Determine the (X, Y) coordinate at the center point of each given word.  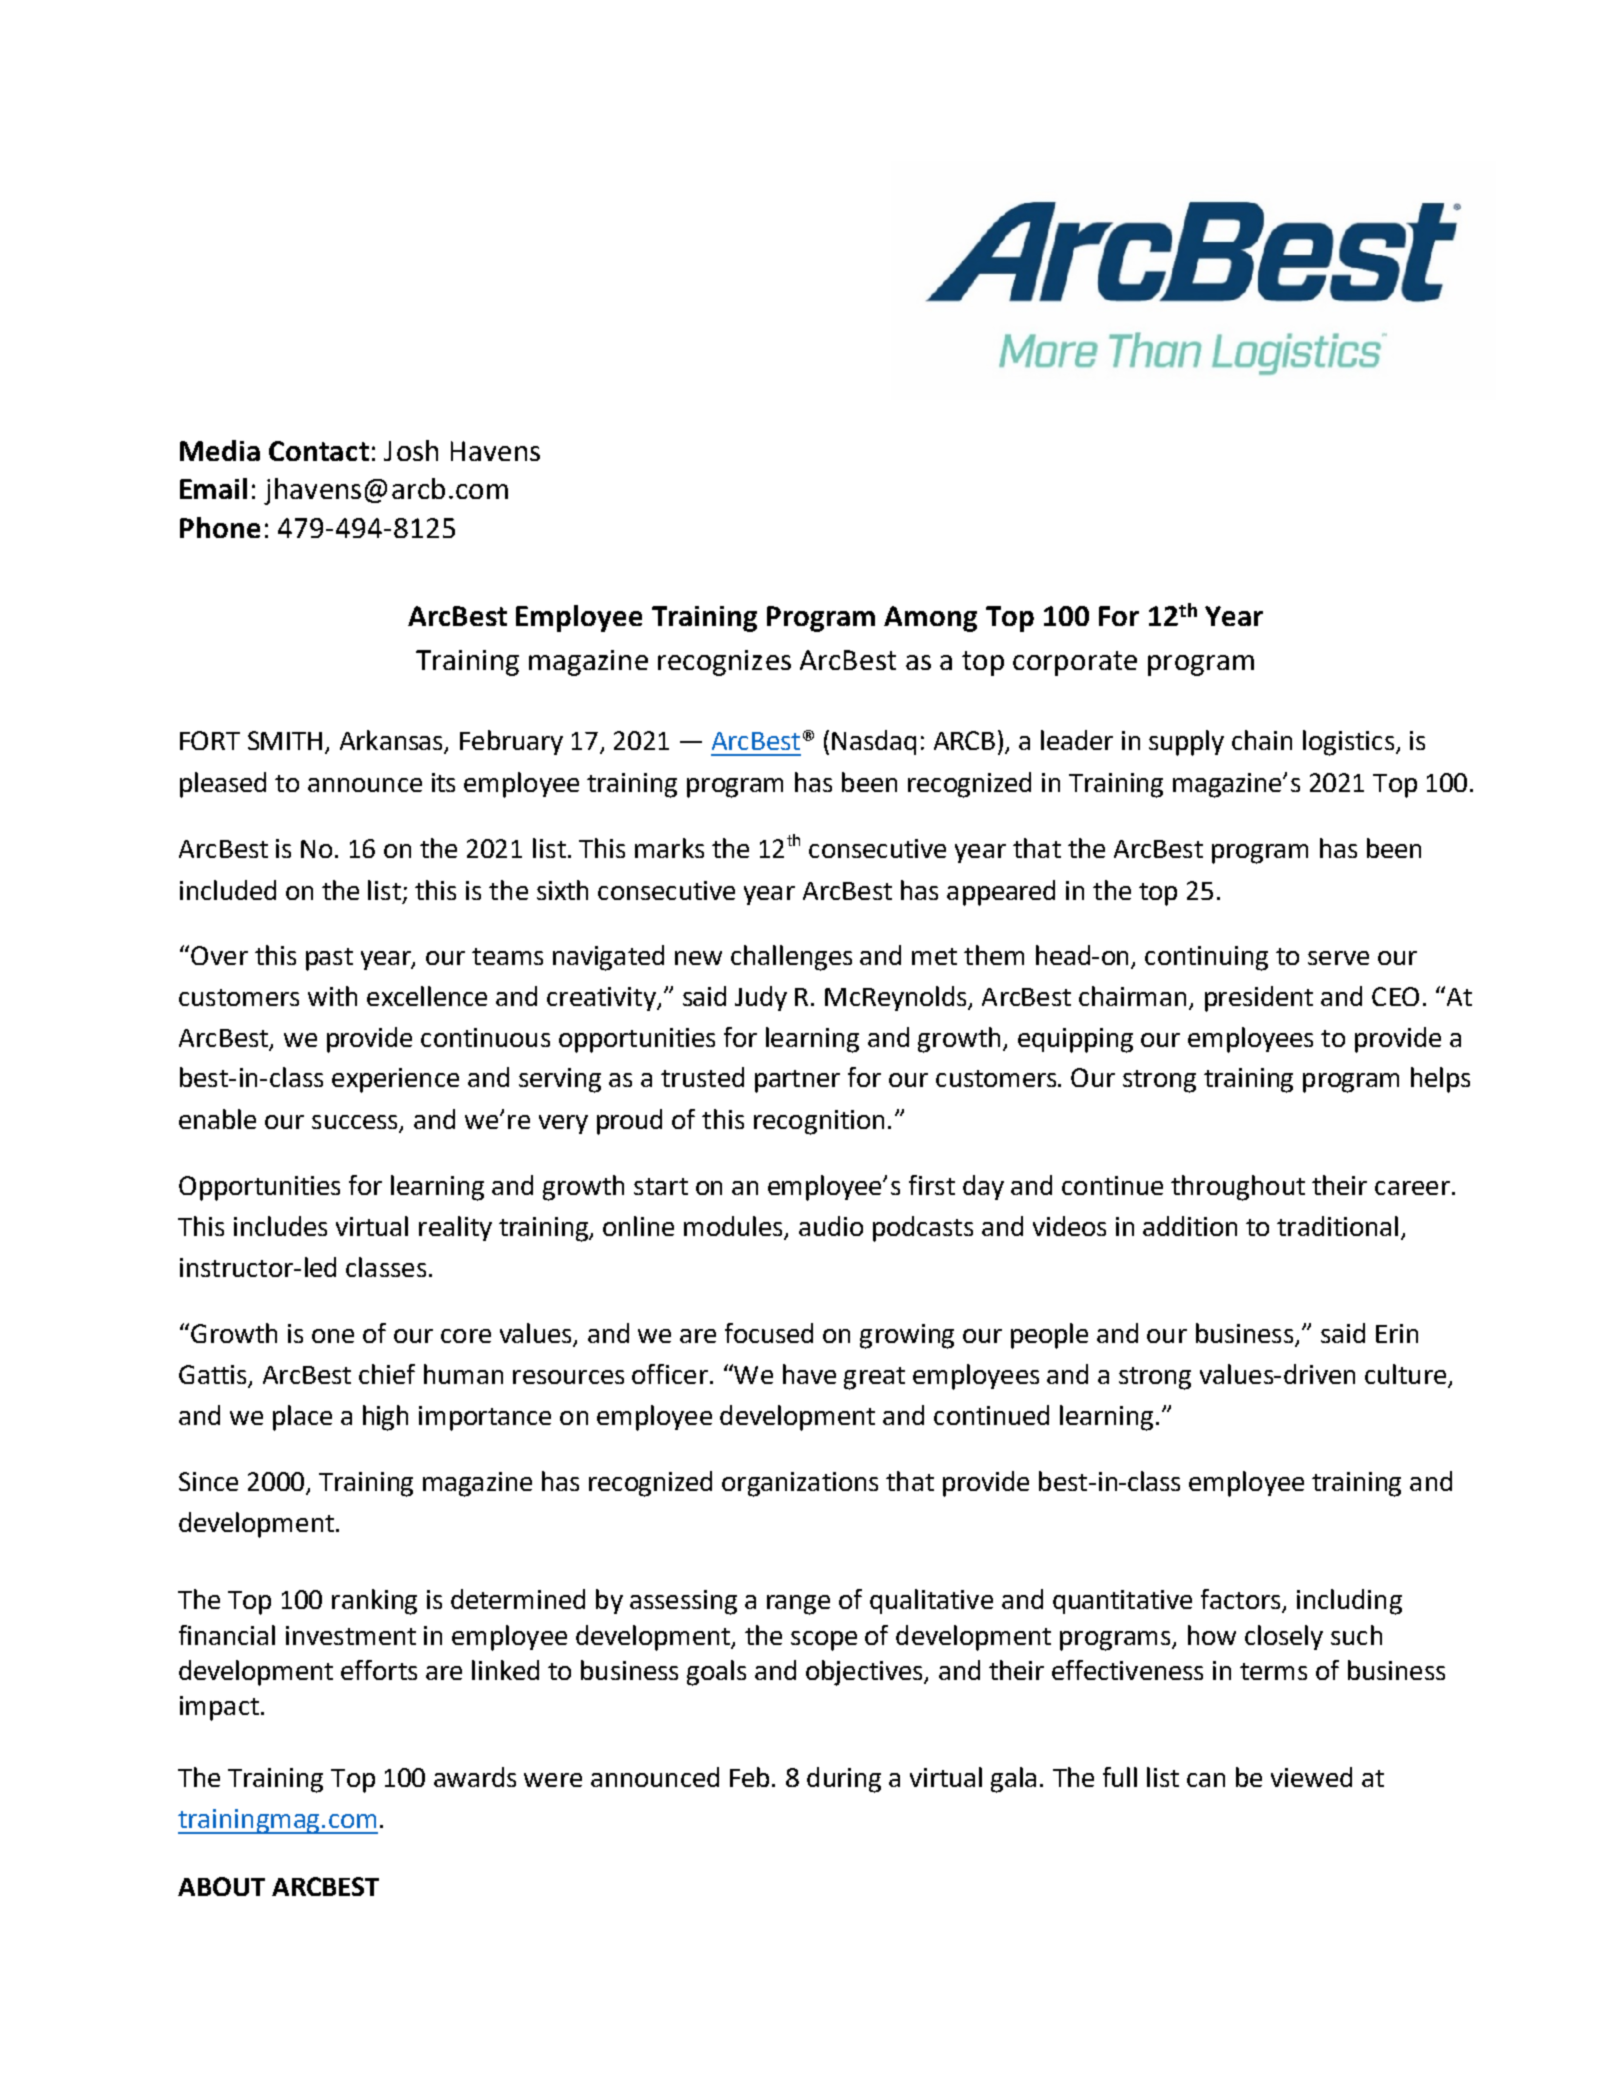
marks (669, 848)
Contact (319, 451)
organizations (800, 1484)
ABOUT (221, 1886)
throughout (1238, 1188)
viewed (1311, 1777)
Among (930, 619)
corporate (1075, 663)
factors (1240, 1599)
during (844, 1780)
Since (208, 1481)
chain (1262, 740)
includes (280, 1226)
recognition (819, 1122)
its (443, 782)
